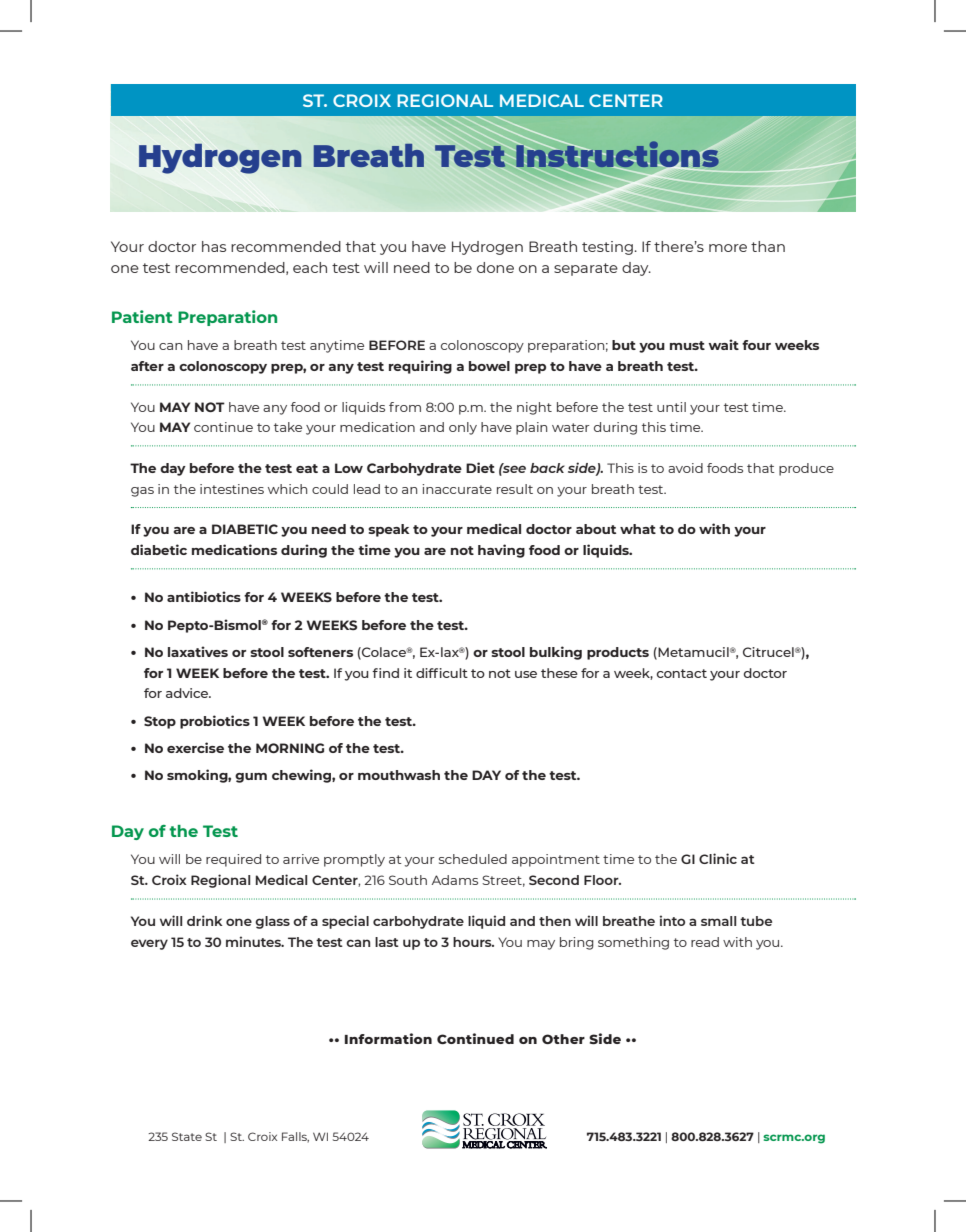 The height and width of the page is (1232, 966). Describe the element at coordinates (442, 673) in the page. I see `difficult` at that location.
